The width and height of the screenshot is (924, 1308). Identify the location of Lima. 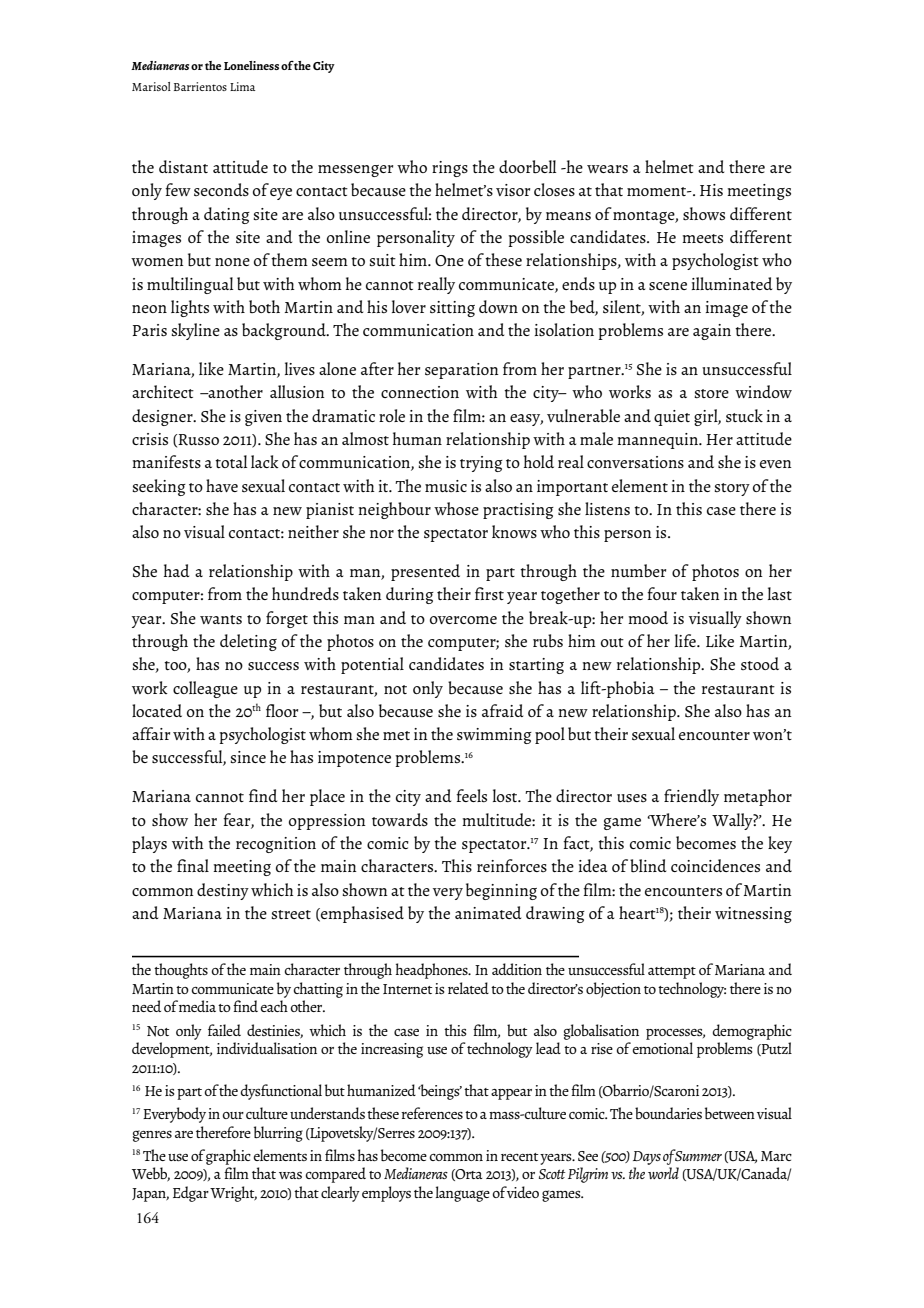
(243, 86).
